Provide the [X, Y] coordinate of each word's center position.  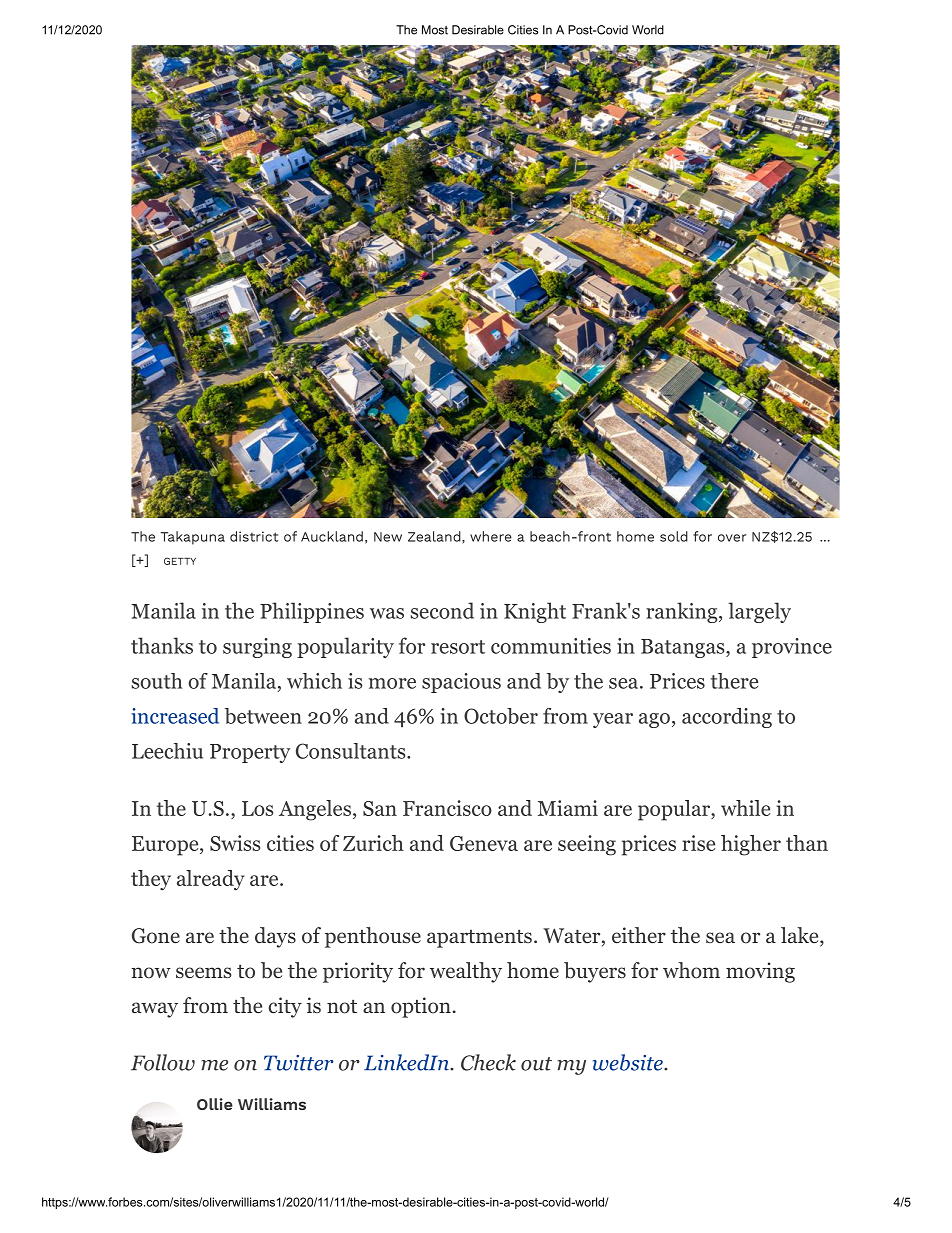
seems [203, 972]
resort [458, 647]
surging [257, 648]
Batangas [683, 648]
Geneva [484, 843]
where [491, 536]
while [745, 808]
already [211, 880]
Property [250, 753]
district [254, 536]
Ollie [215, 1104]
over [732, 538]
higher [751, 845]
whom [691, 970]
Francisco [447, 808]
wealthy [466, 972]
